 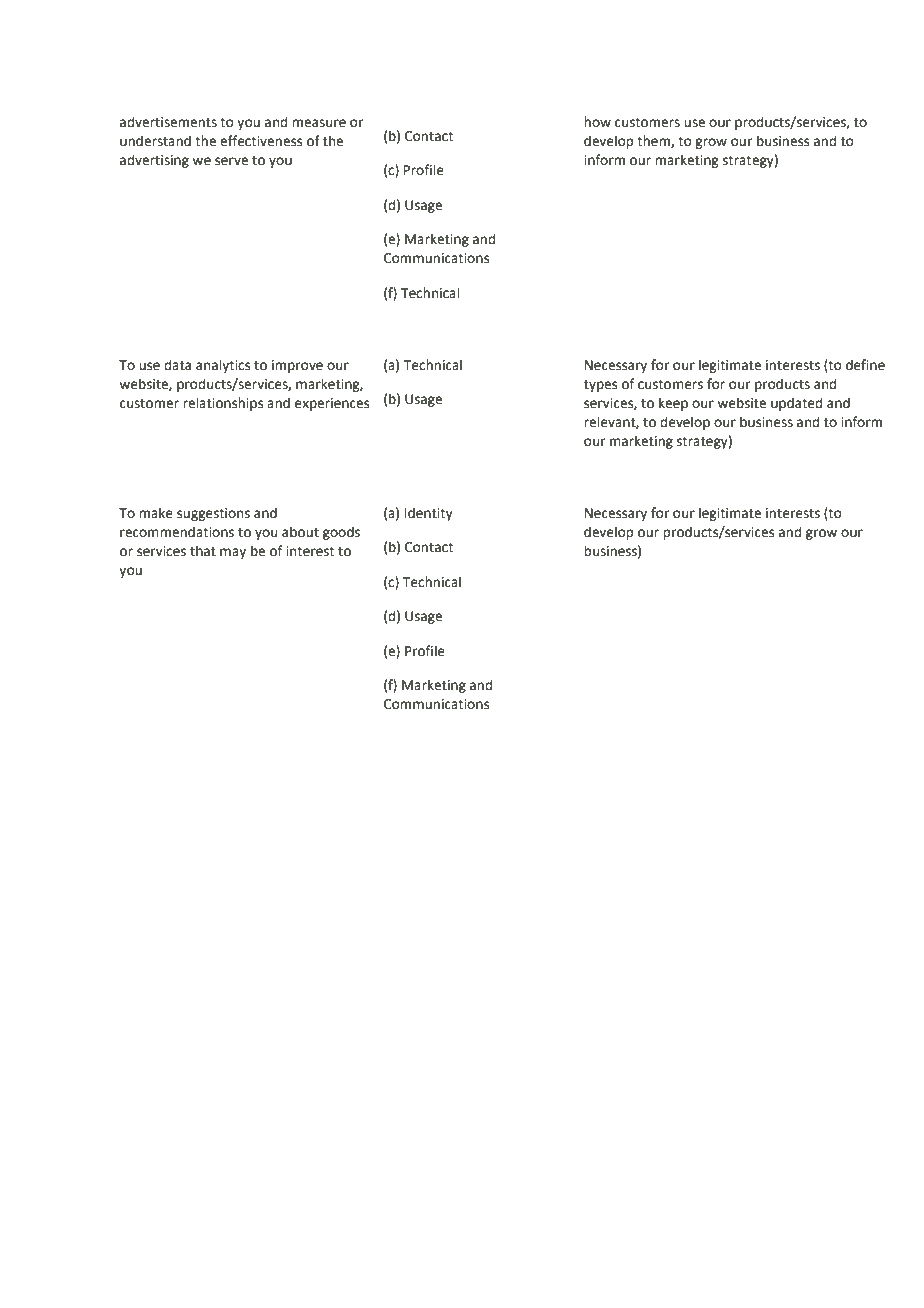 I want to click on analytics, so click(x=223, y=366).
